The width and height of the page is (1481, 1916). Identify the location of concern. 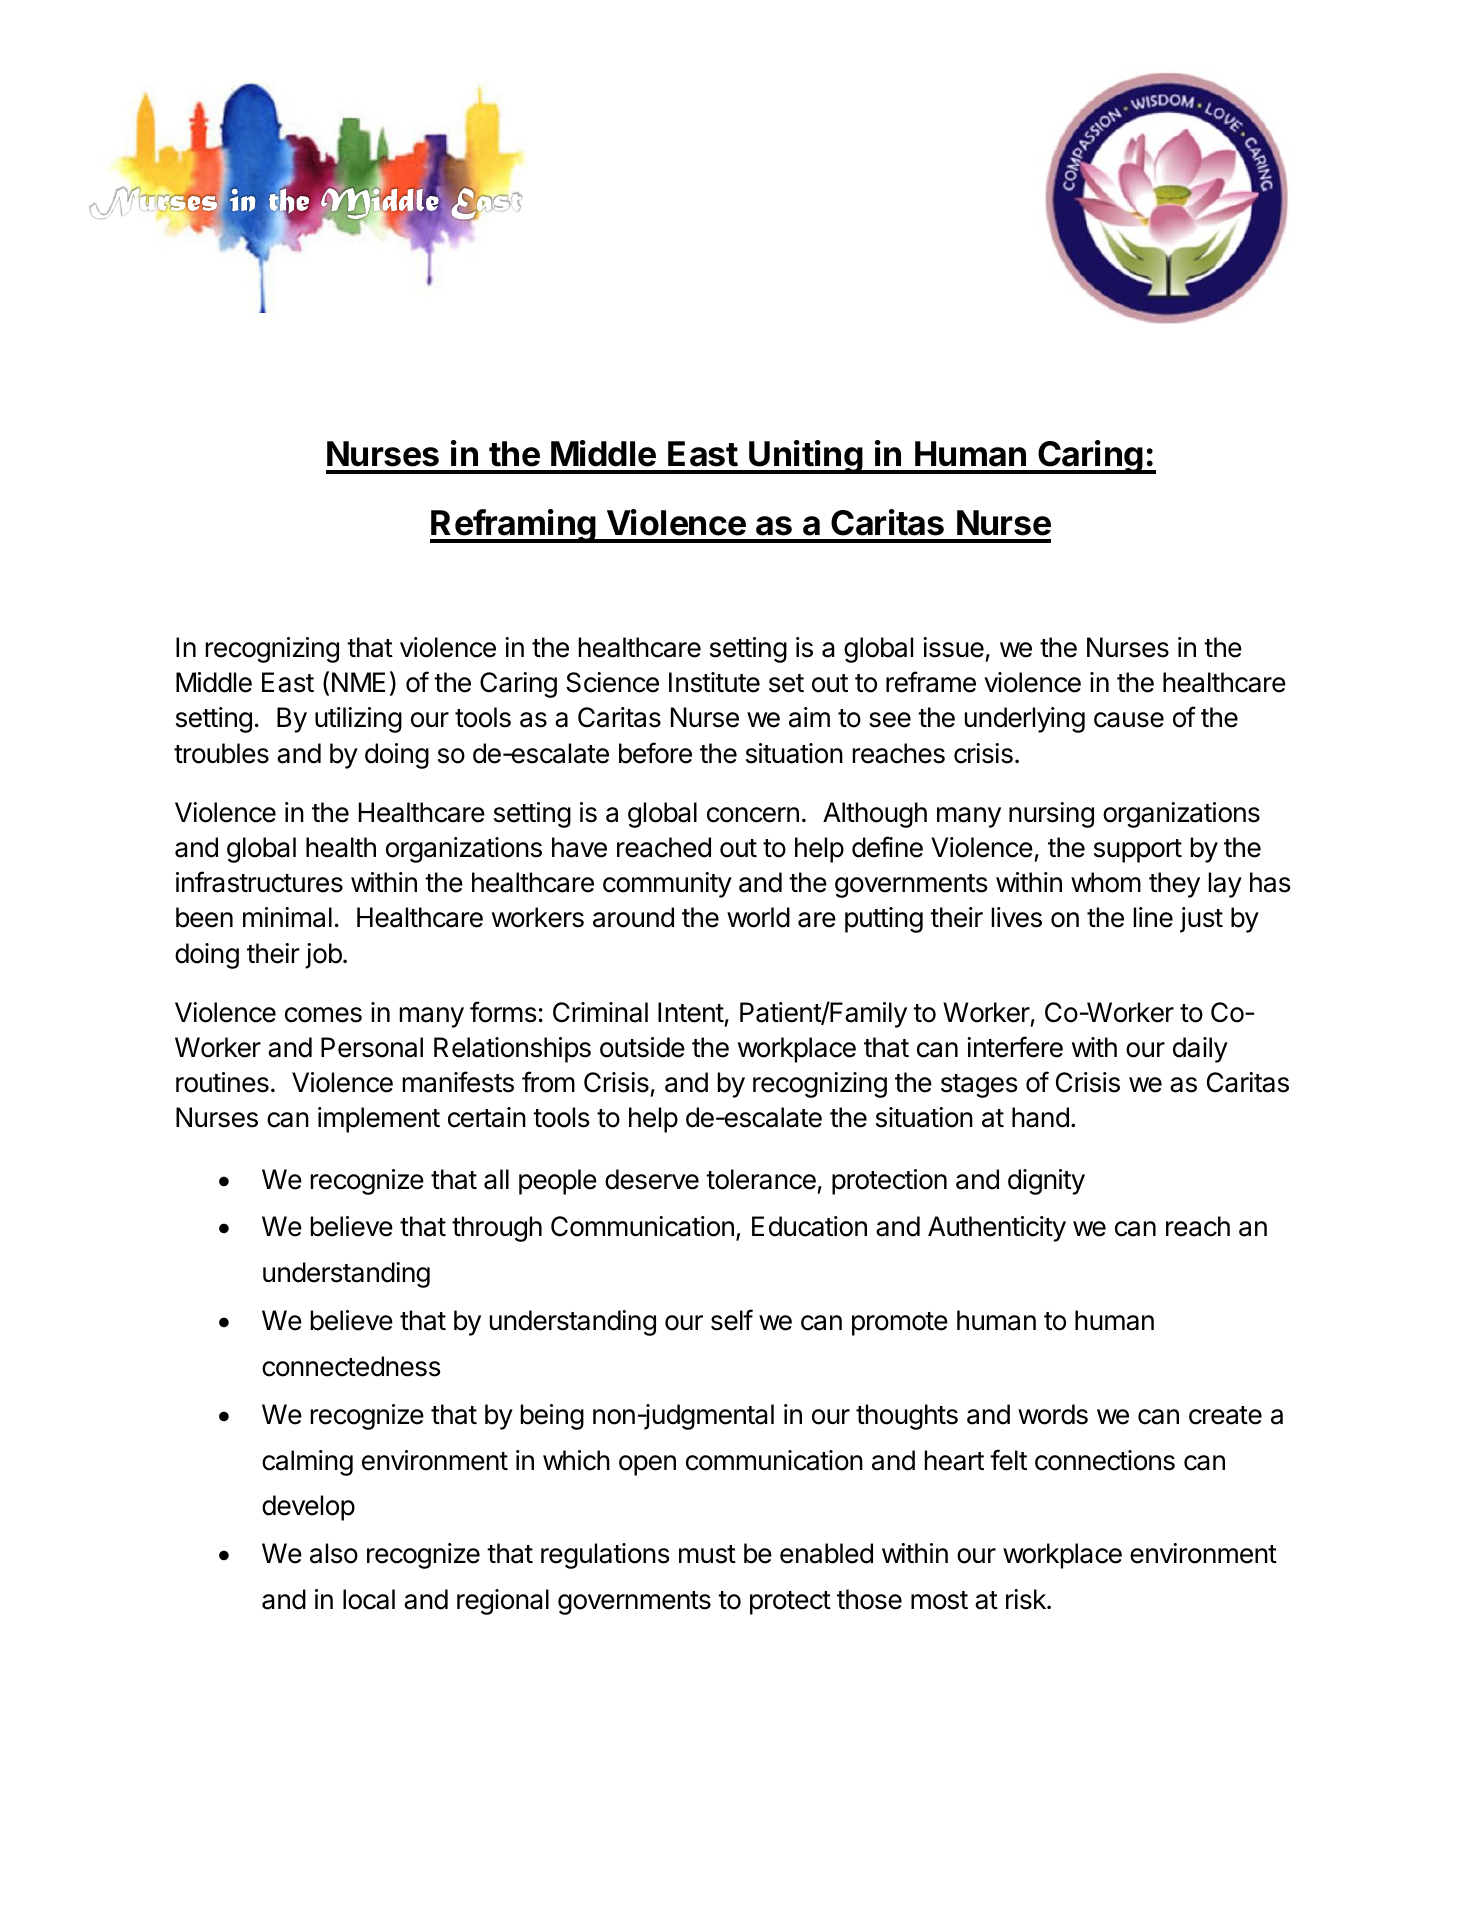
(753, 815).
